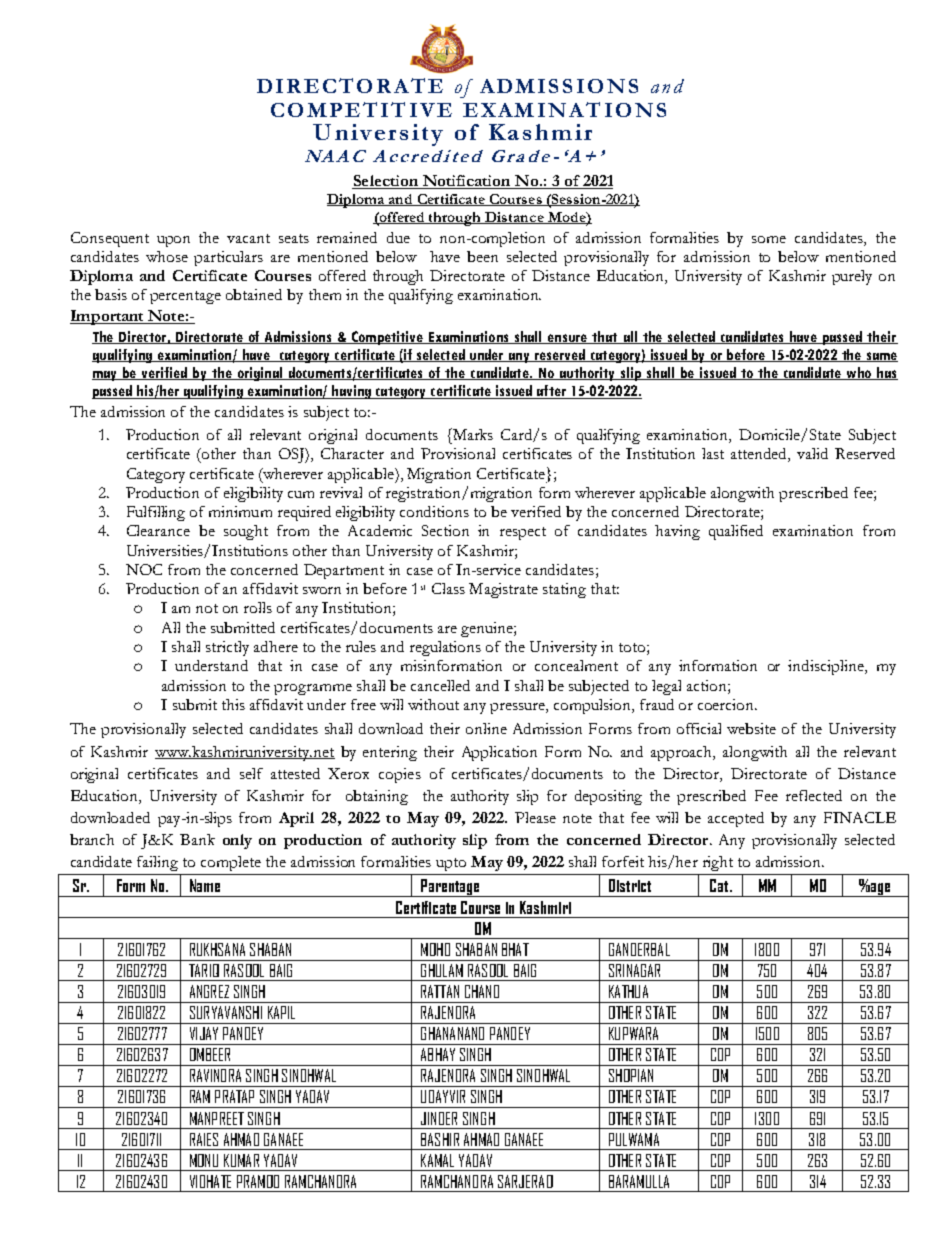 This image has width=952, height=1233. What do you see at coordinates (173, 241) in the image?
I see `upon` at bounding box center [173, 241].
